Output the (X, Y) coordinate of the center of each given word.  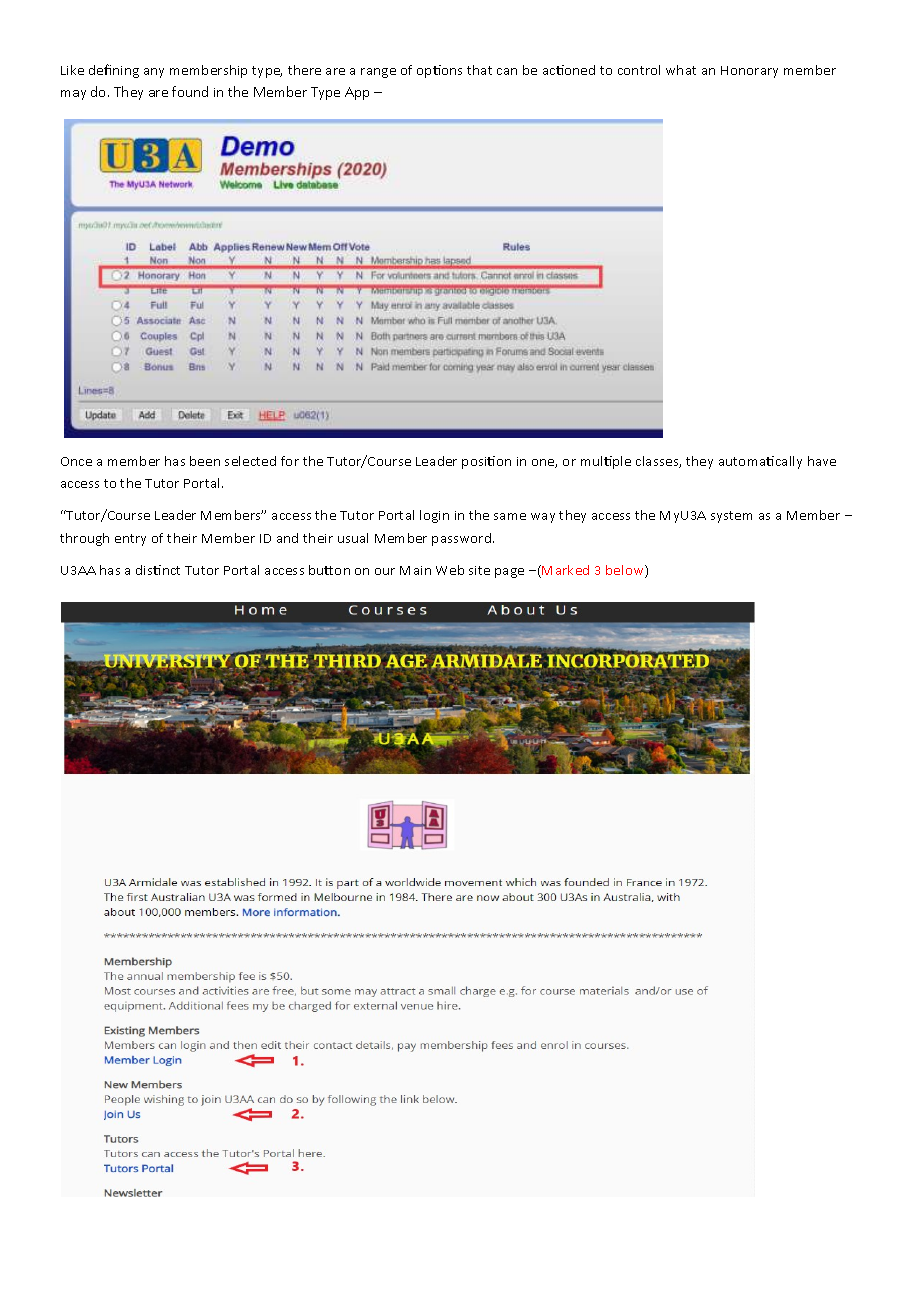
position (486, 462)
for (290, 461)
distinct (158, 570)
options (439, 71)
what (681, 70)
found (190, 91)
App (357, 93)
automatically (760, 462)
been (205, 461)
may (73, 95)
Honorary (749, 72)
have (822, 461)
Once (76, 461)
